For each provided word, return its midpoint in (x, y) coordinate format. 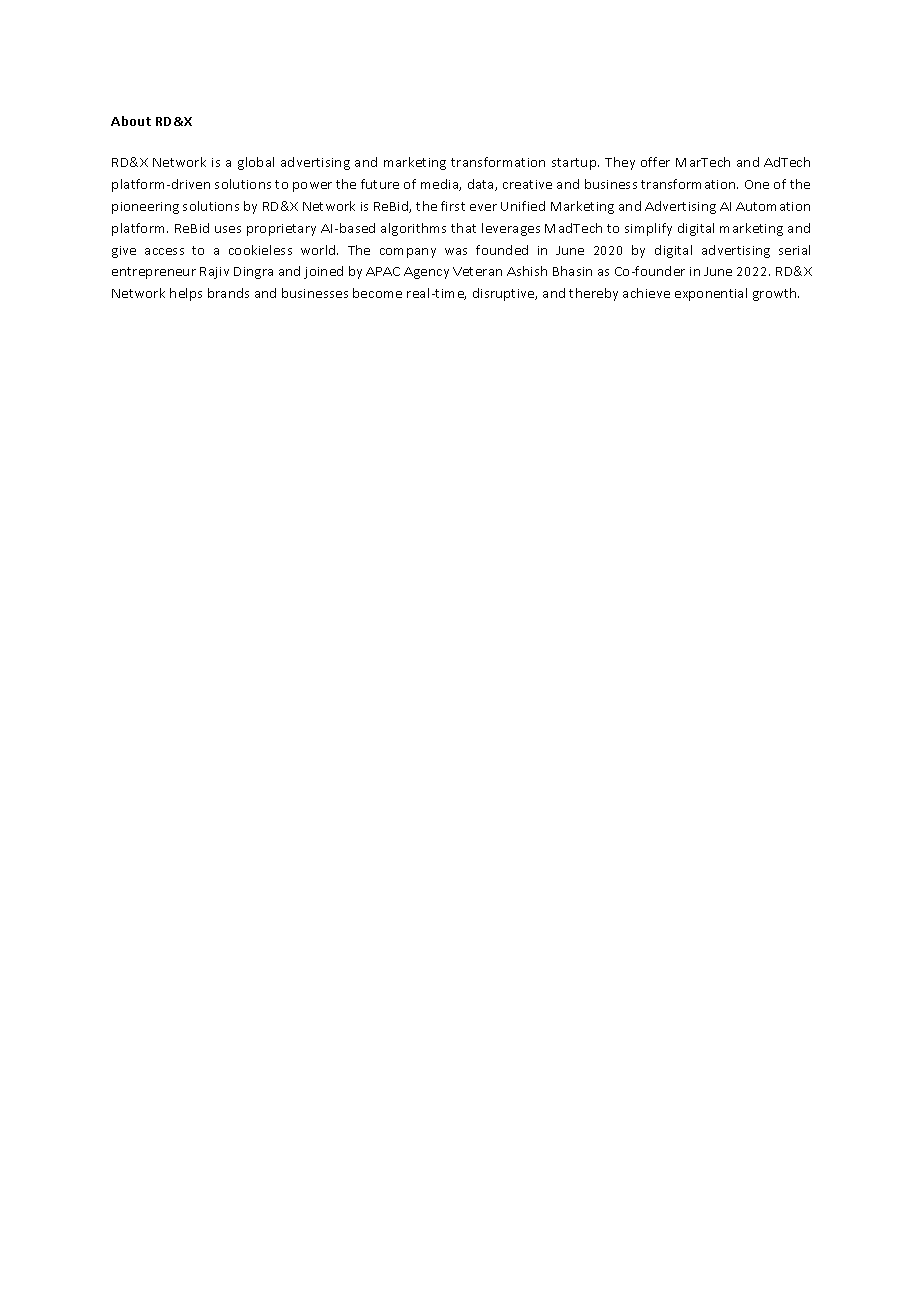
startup (575, 164)
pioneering (145, 208)
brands (228, 293)
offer (655, 162)
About (131, 121)
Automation (773, 206)
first (453, 206)
